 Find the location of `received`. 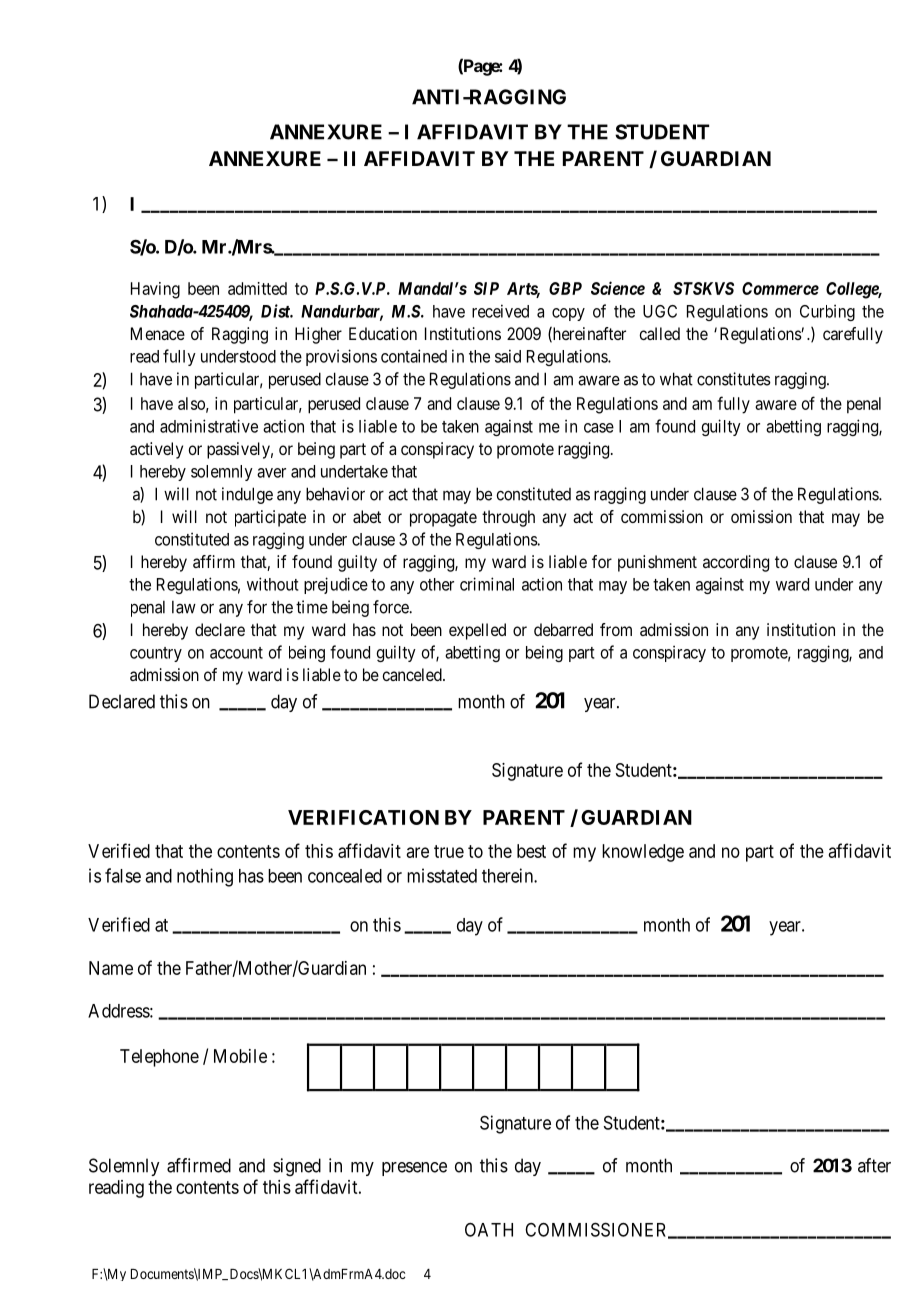

received is located at coordinates (500, 311).
